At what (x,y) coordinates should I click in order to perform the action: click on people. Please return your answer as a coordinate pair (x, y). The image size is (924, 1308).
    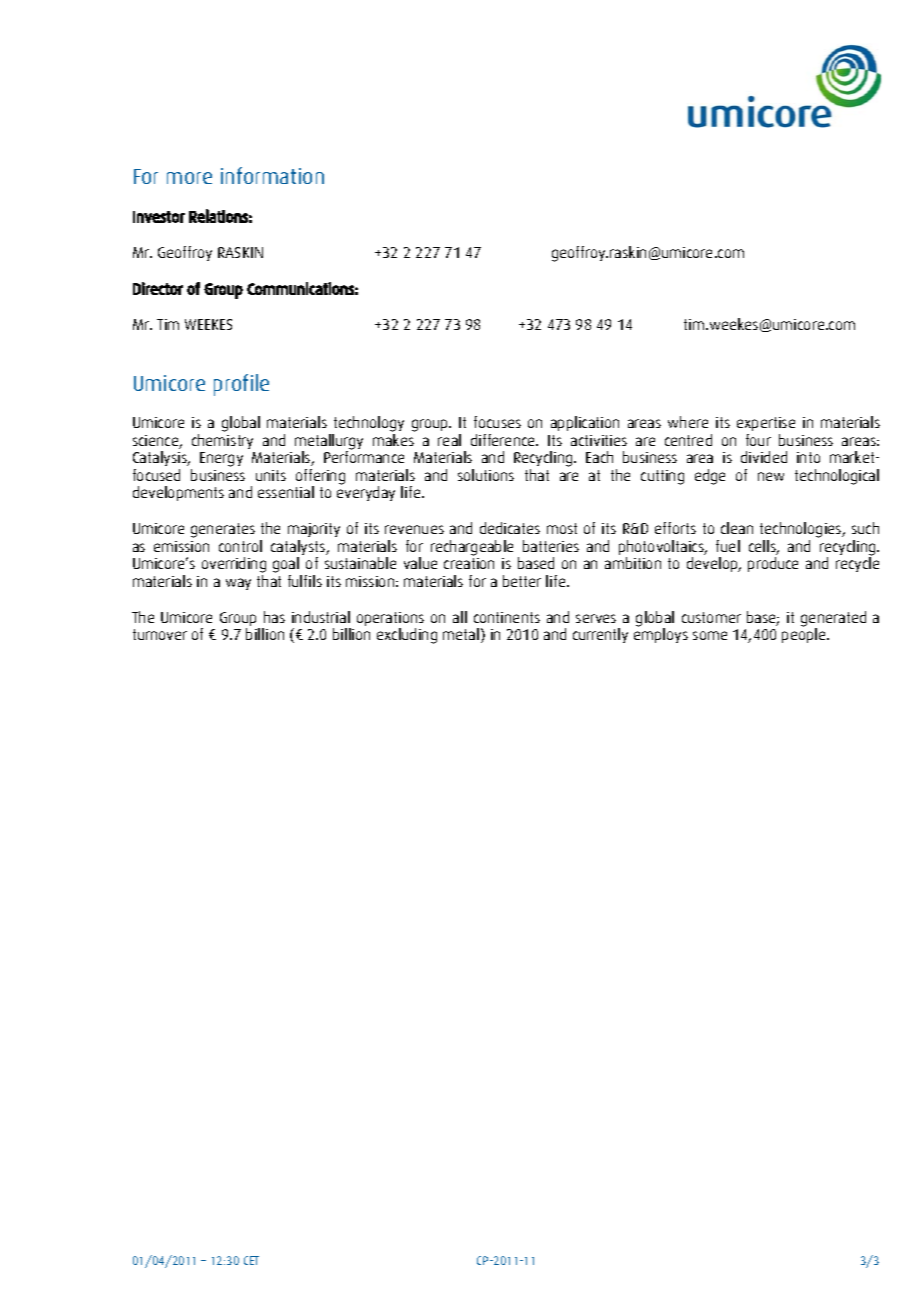
    Looking at the image, I should click on (805, 634).
